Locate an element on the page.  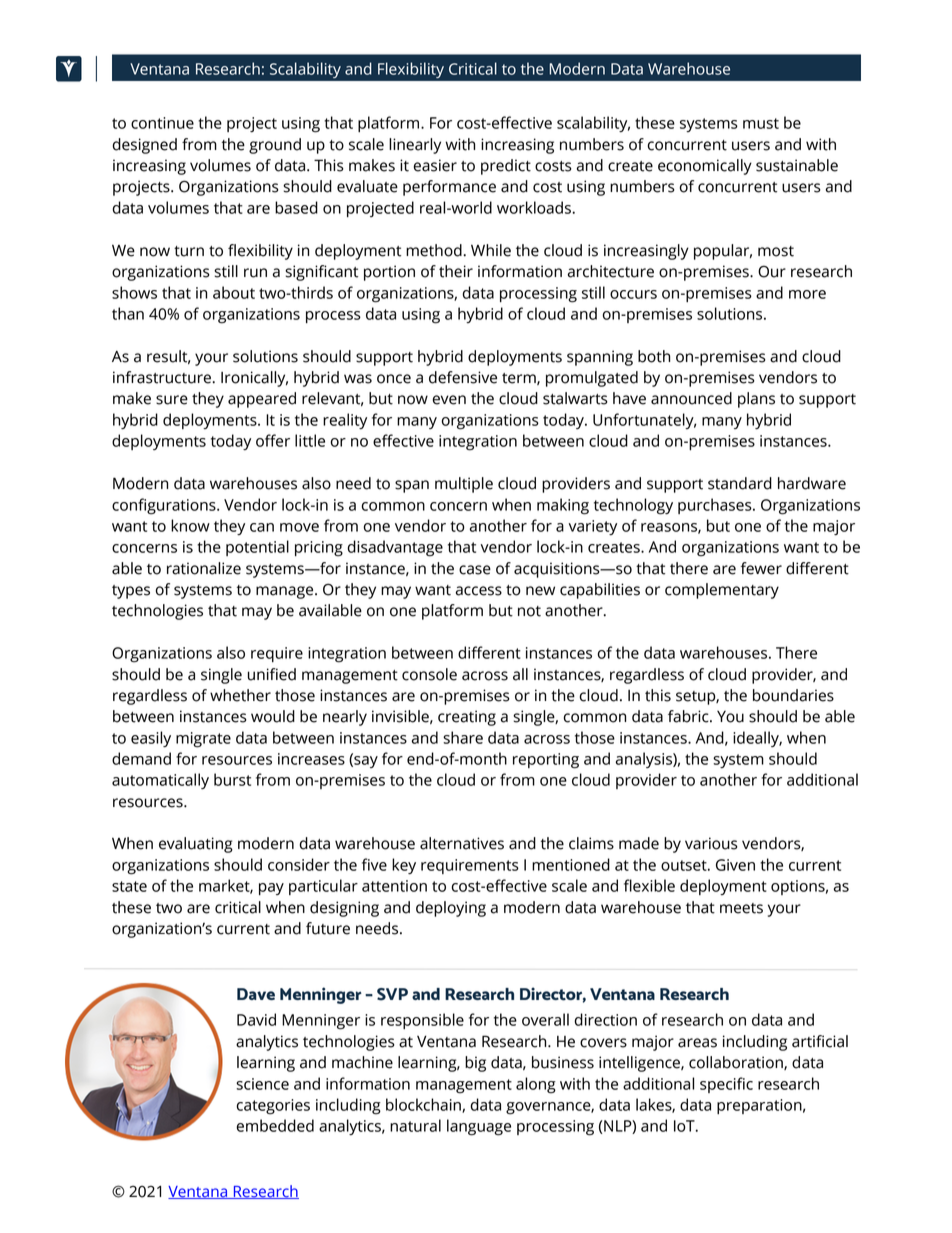
alternatives is located at coordinates (462, 843).
